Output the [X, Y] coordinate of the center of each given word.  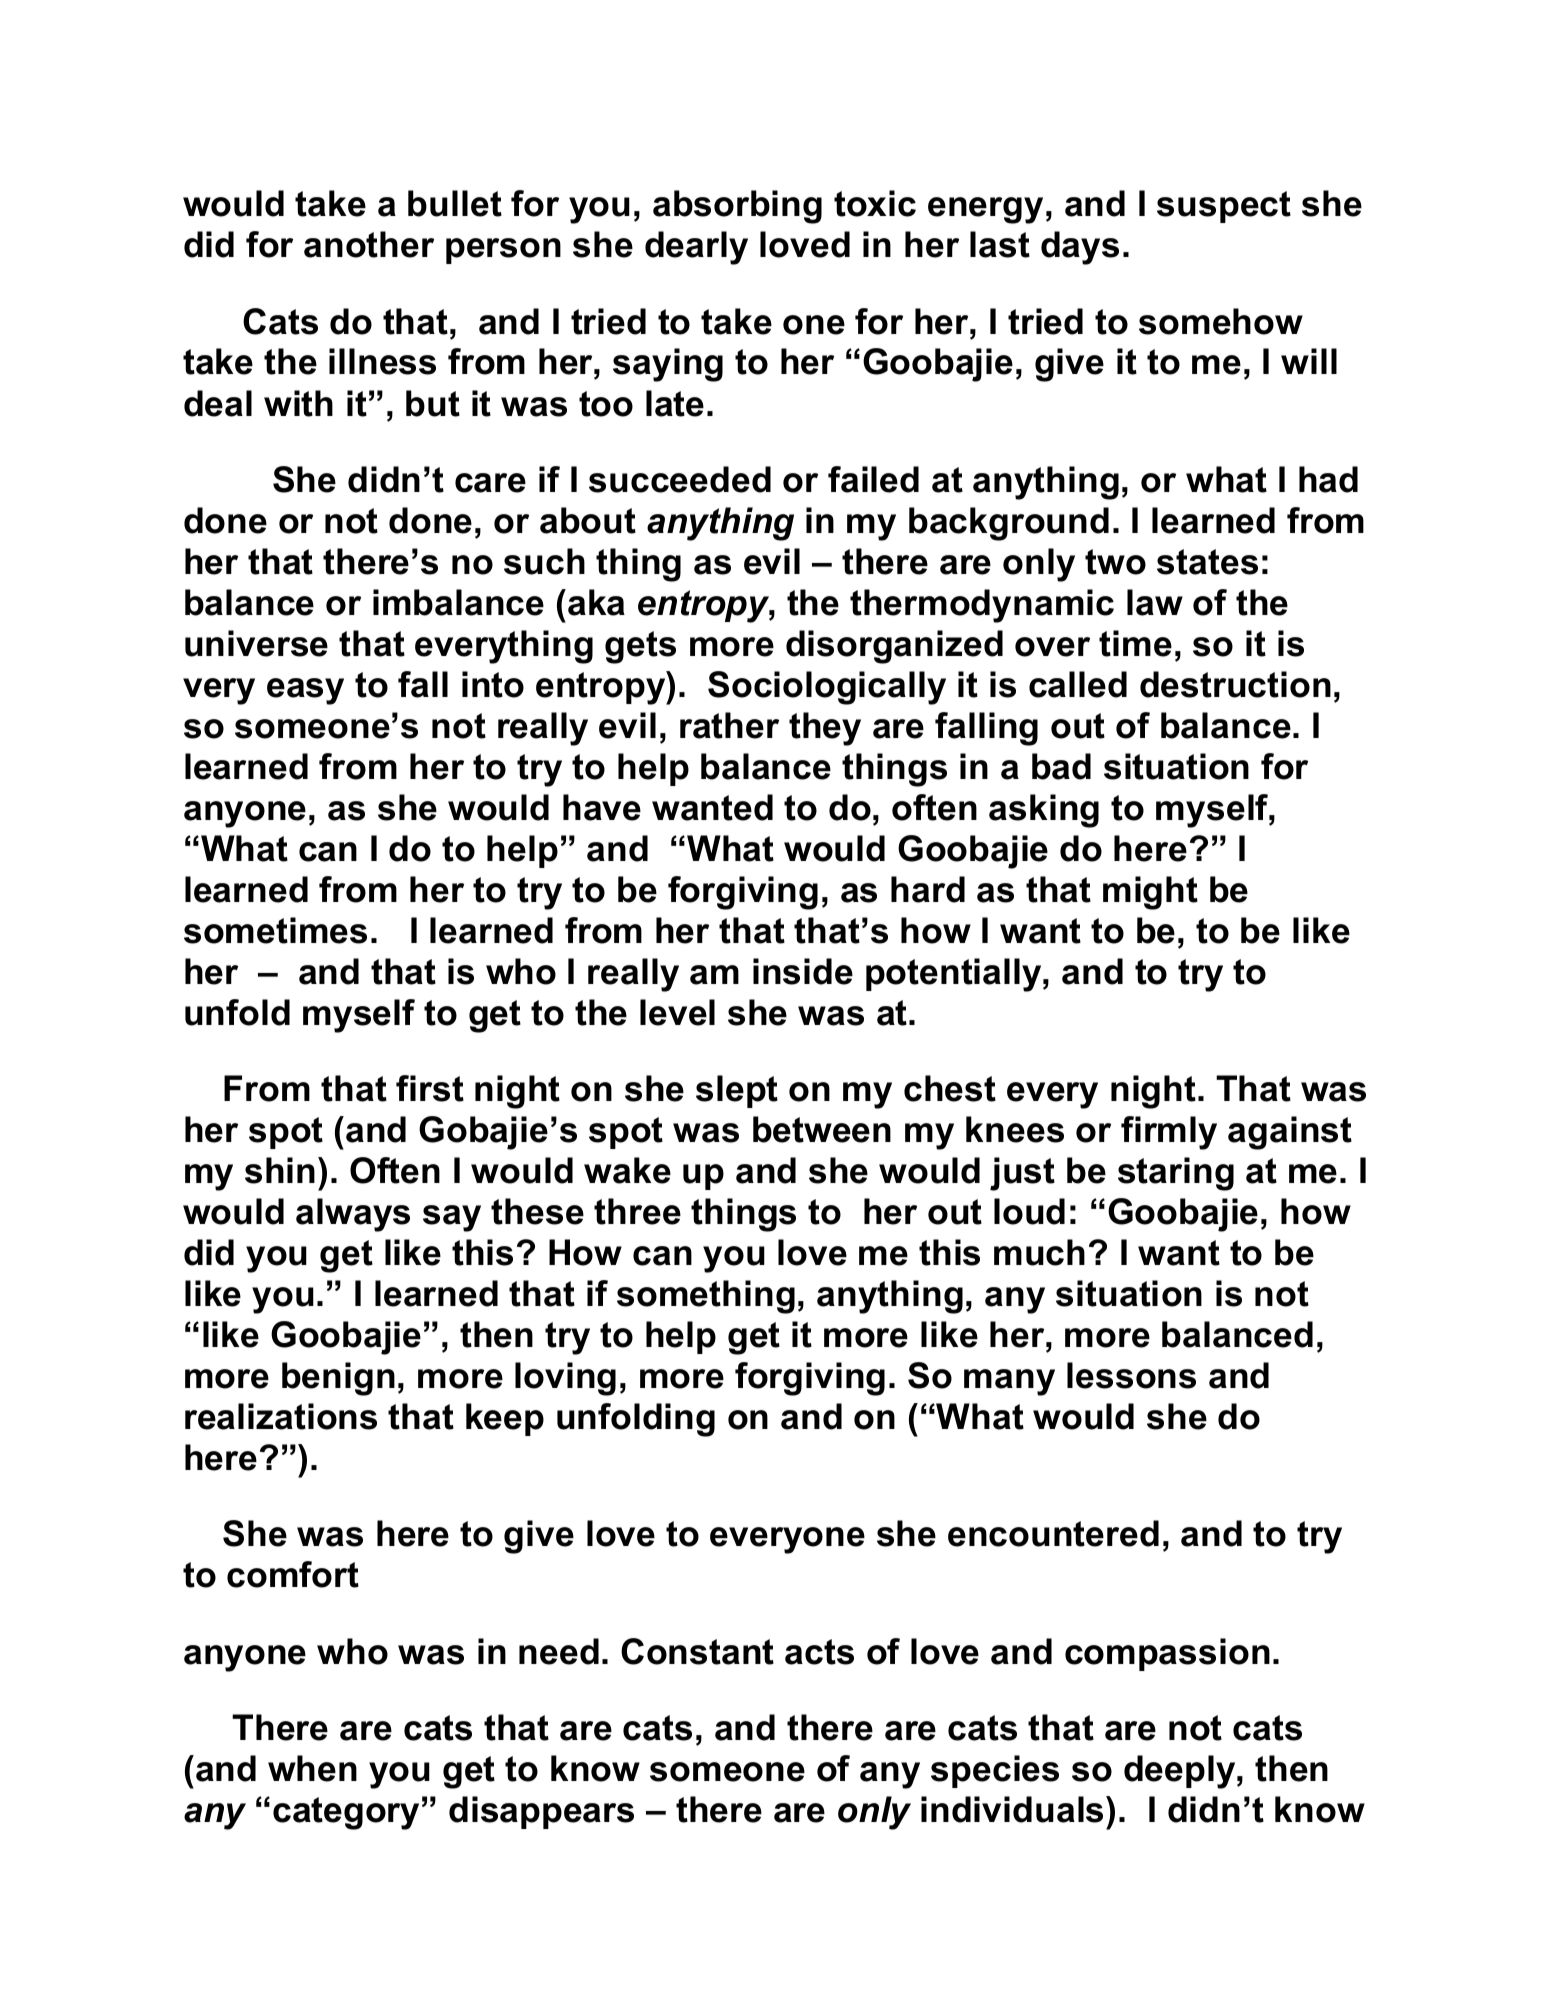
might [1150, 893]
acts [819, 1652]
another [369, 244]
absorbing [737, 207]
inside [803, 971]
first [430, 1088]
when [312, 1768]
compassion [1167, 1654]
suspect [1224, 207]
